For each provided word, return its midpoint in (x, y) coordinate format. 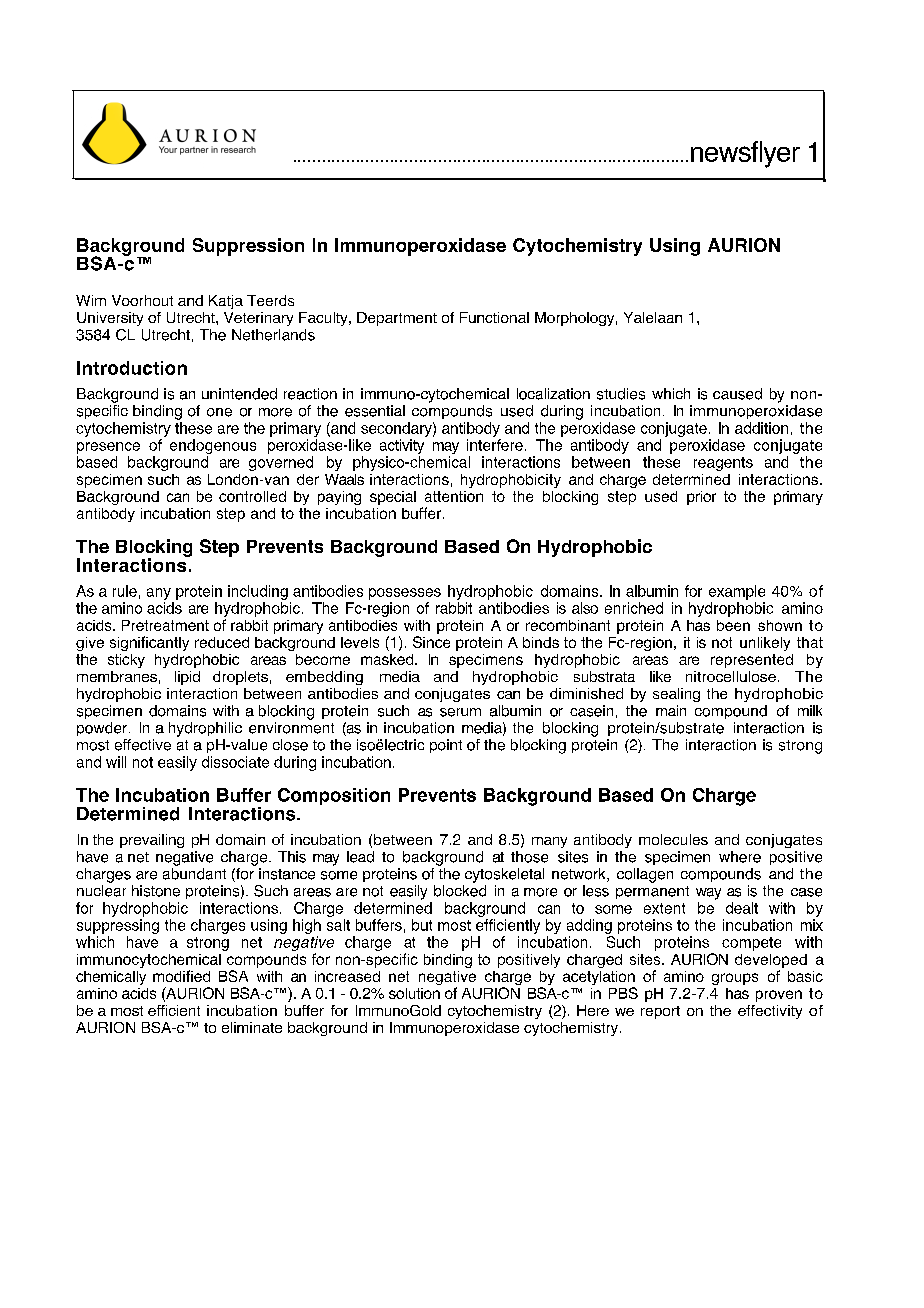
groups (735, 979)
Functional (494, 317)
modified (181, 976)
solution (414, 993)
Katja (226, 302)
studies (621, 394)
